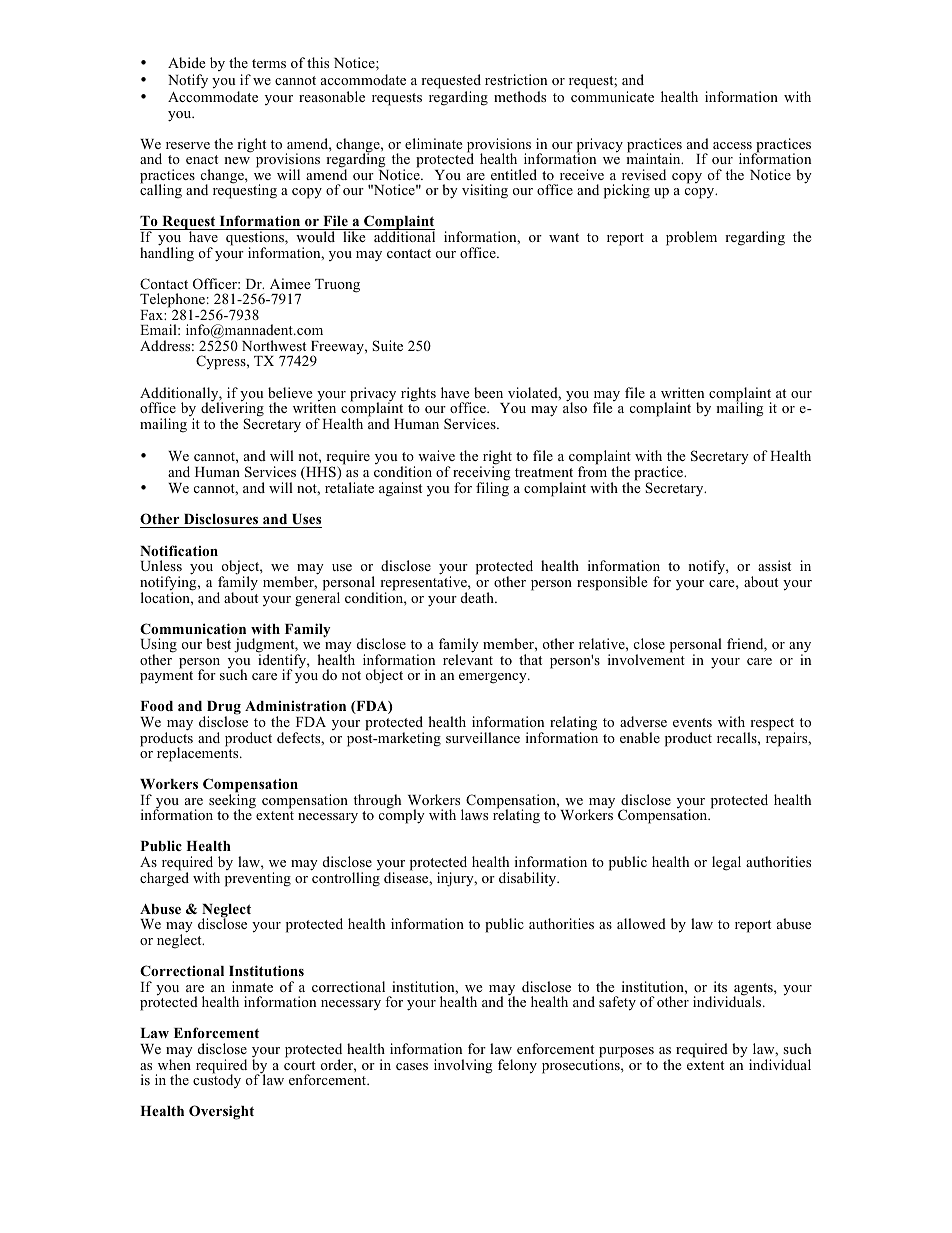 The height and width of the screenshot is (1233, 952). Describe the element at coordinates (691, 238) in the screenshot. I see `problem` at that location.
